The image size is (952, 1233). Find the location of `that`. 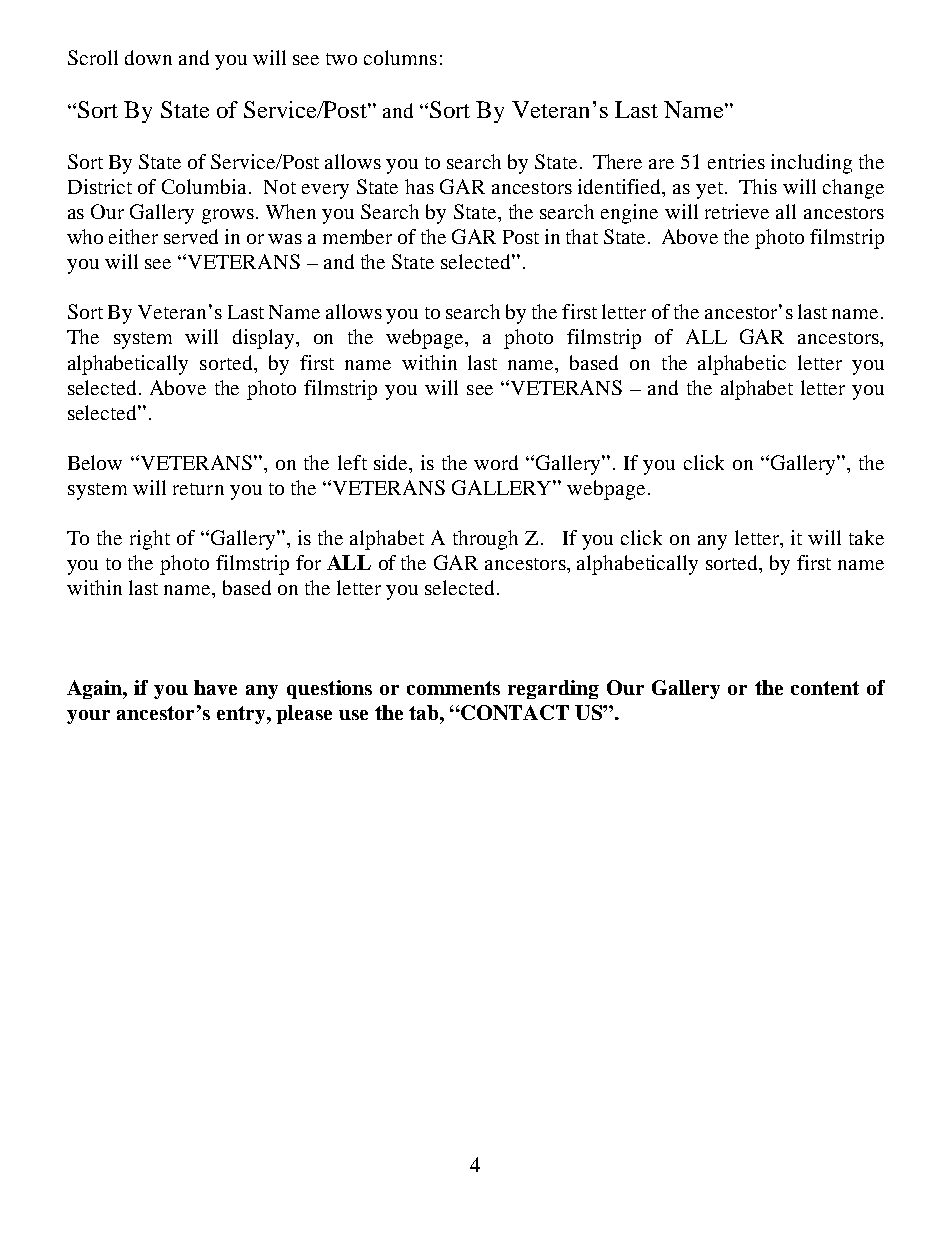

that is located at coordinates (582, 236).
